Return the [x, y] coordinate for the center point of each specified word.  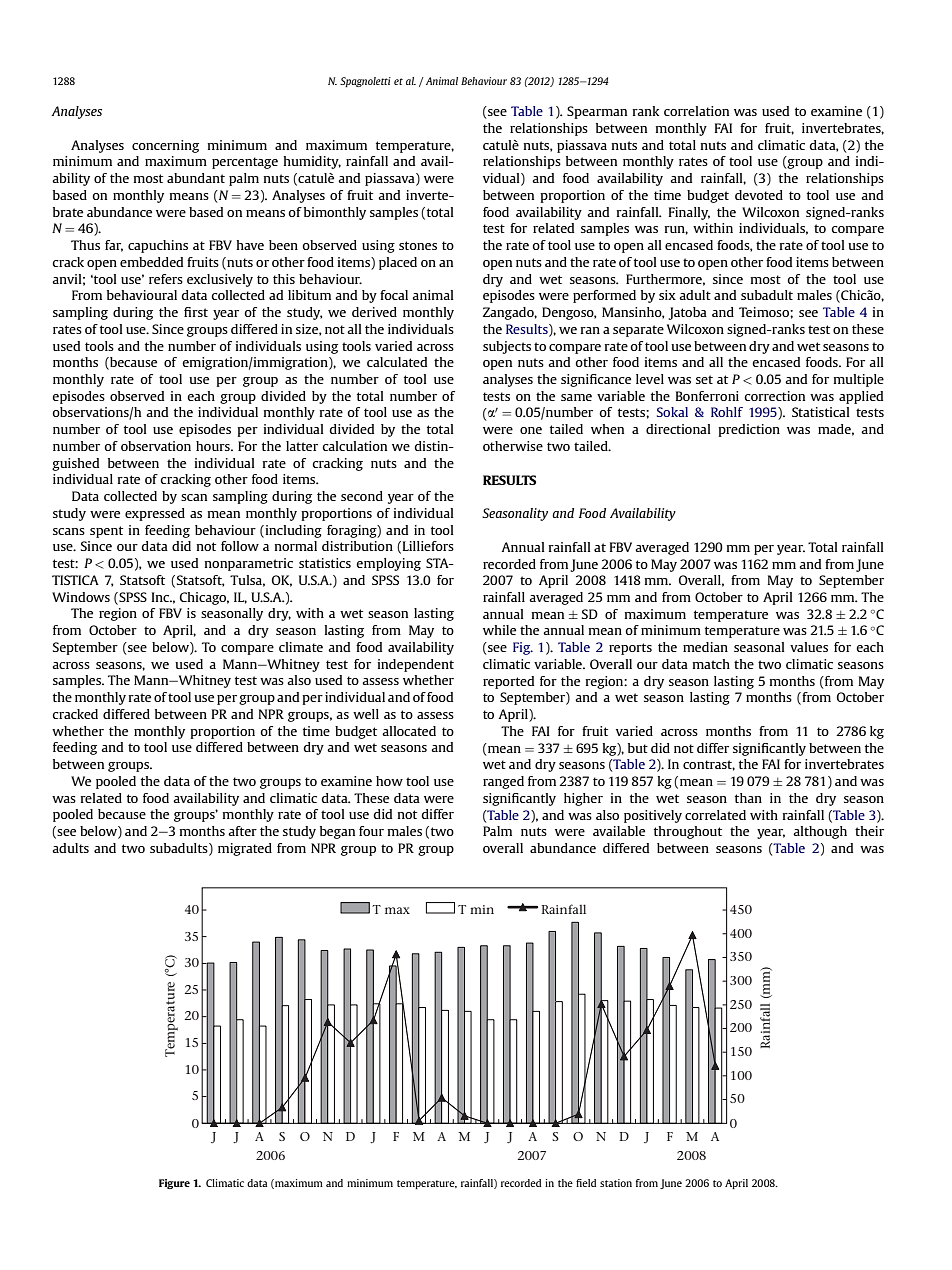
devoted [759, 195]
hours [214, 446]
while [499, 630]
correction [774, 396]
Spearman [597, 112]
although [820, 832]
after [242, 831]
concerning [165, 146]
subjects [507, 347]
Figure [174, 1184]
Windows [81, 597]
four [371, 831]
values [809, 647]
